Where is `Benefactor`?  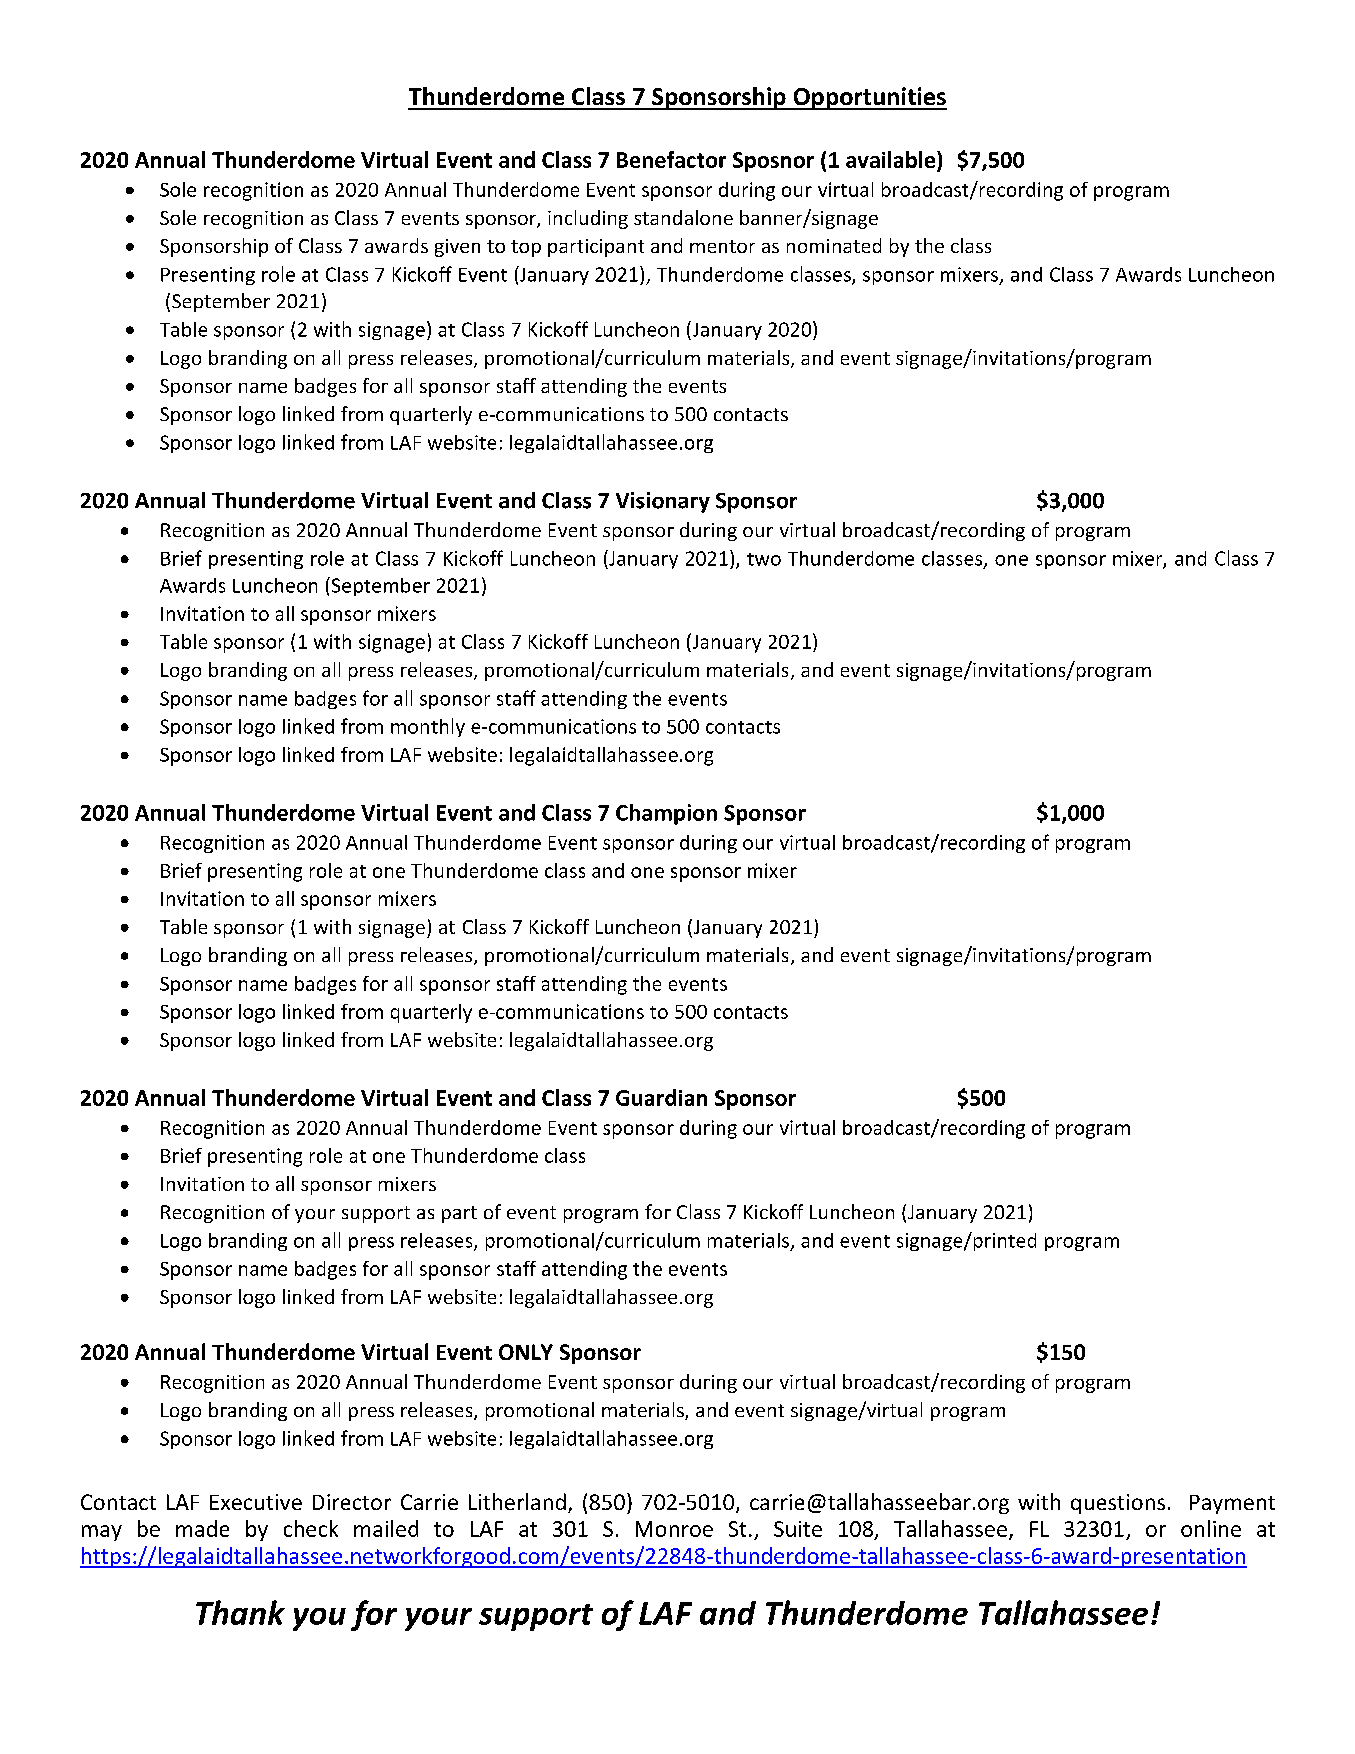
Benefactor is located at coordinates (671, 159).
